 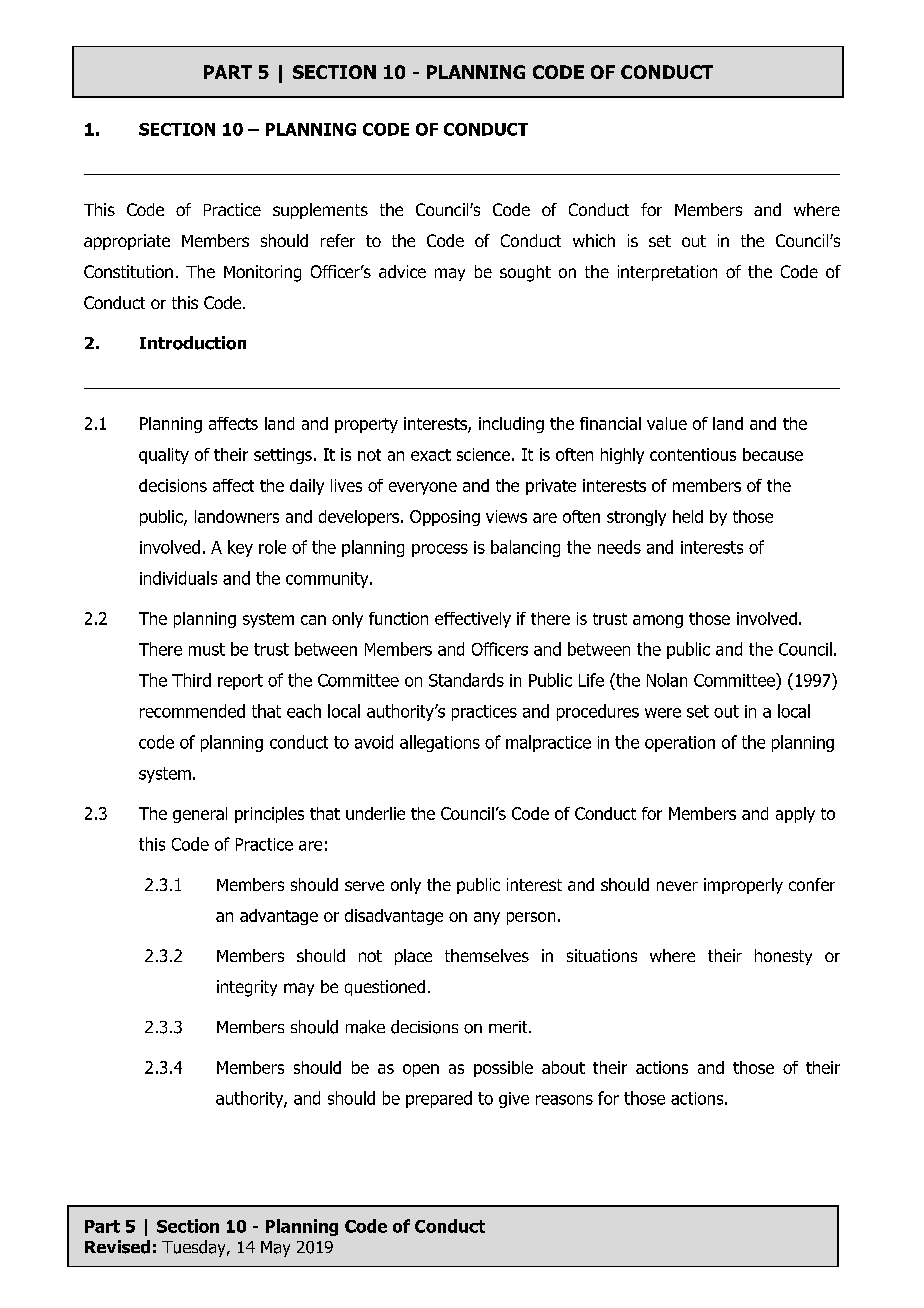 I want to click on advice, so click(x=402, y=271).
